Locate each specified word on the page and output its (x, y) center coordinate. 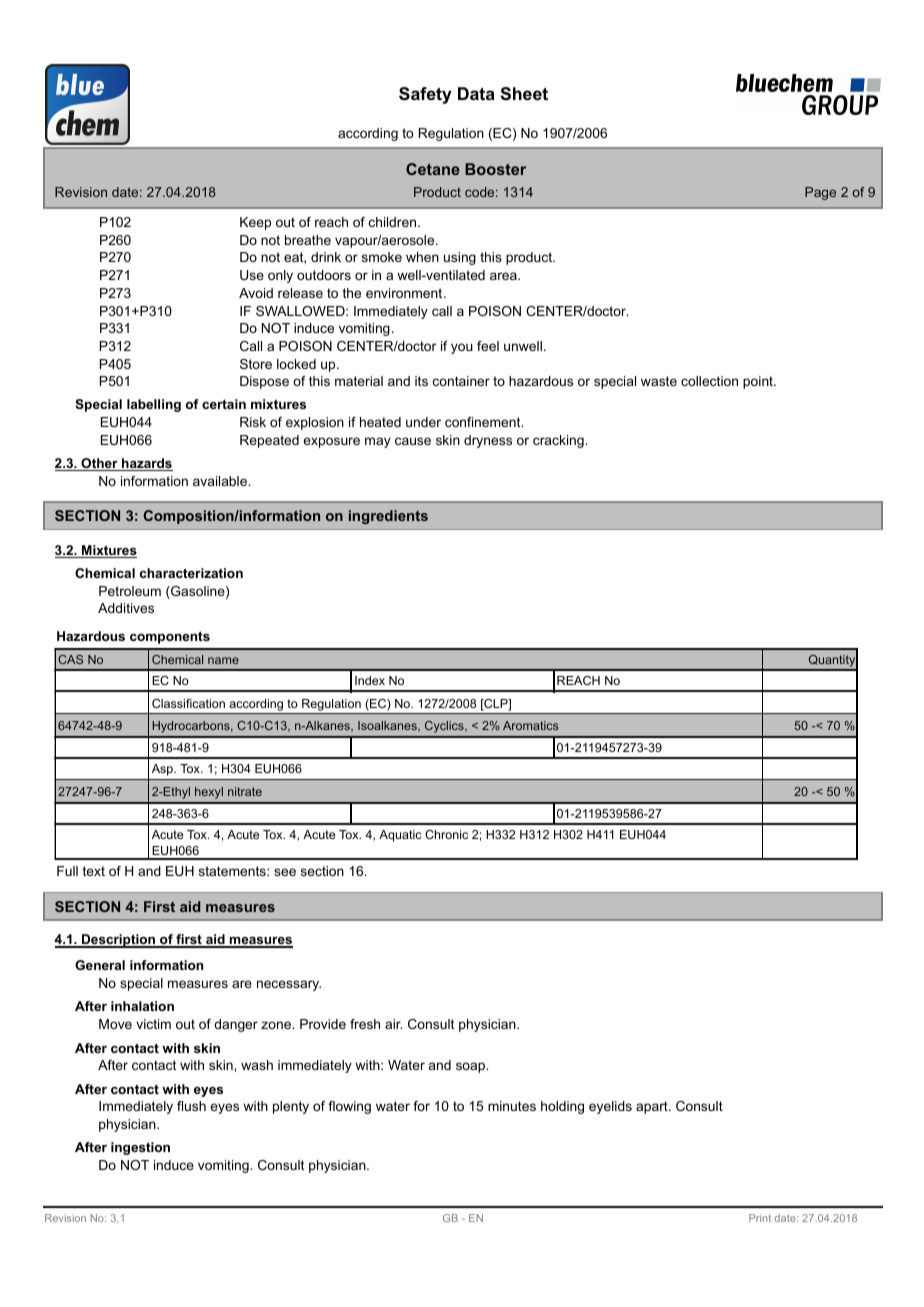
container (461, 381)
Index (370, 680)
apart (653, 1107)
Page (820, 193)
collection (709, 381)
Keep (255, 223)
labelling (154, 405)
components (170, 637)
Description (118, 941)
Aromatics (530, 725)
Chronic (446, 834)
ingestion (140, 1148)
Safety (425, 95)
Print (760, 1218)
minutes (512, 1106)
